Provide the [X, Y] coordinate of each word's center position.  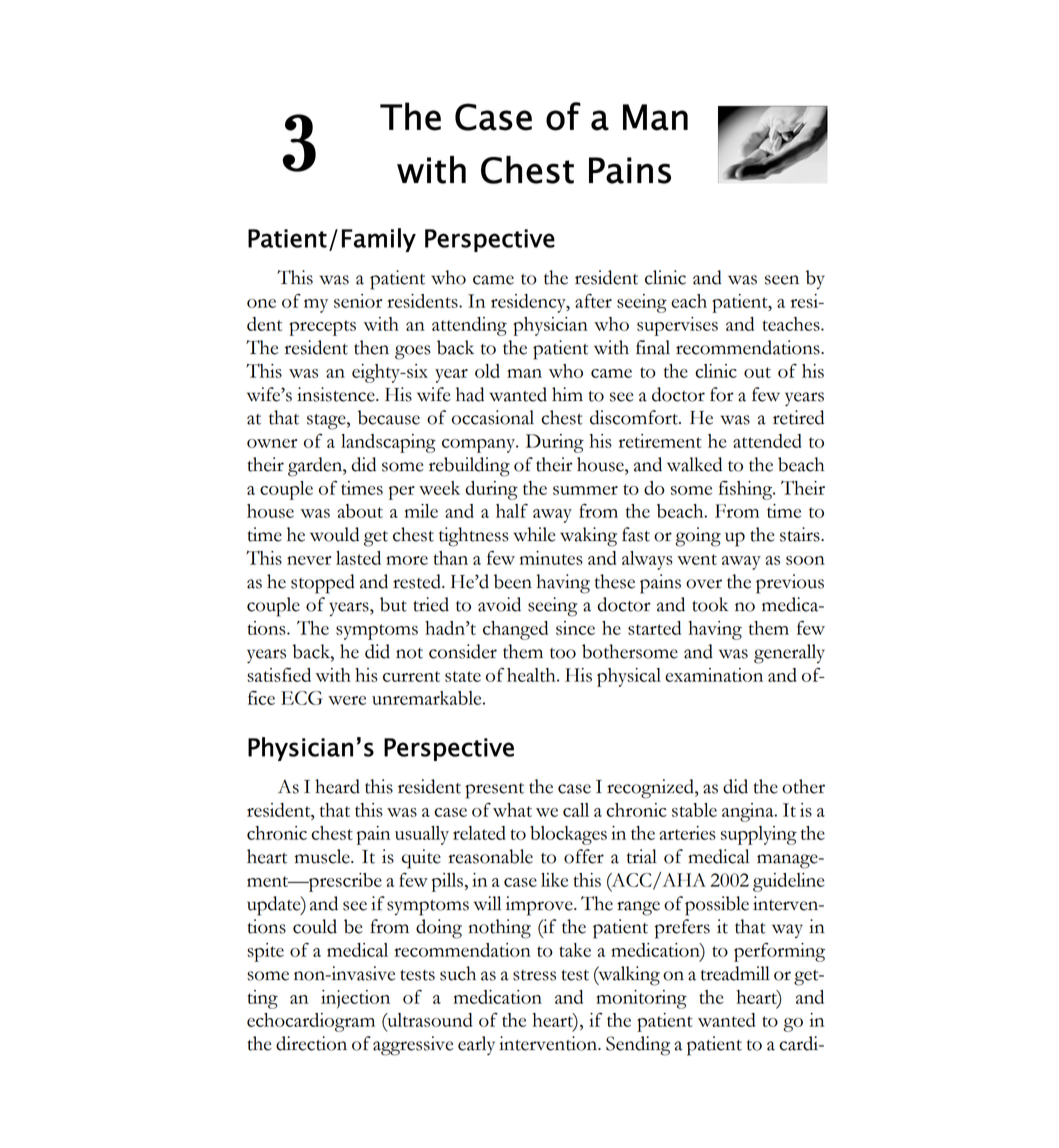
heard [337, 786]
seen [782, 280]
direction [311, 1043]
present [494, 791]
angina [749, 812]
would [334, 534]
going [698, 537]
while [534, 534]
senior [358, 301]
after [593, 301]
